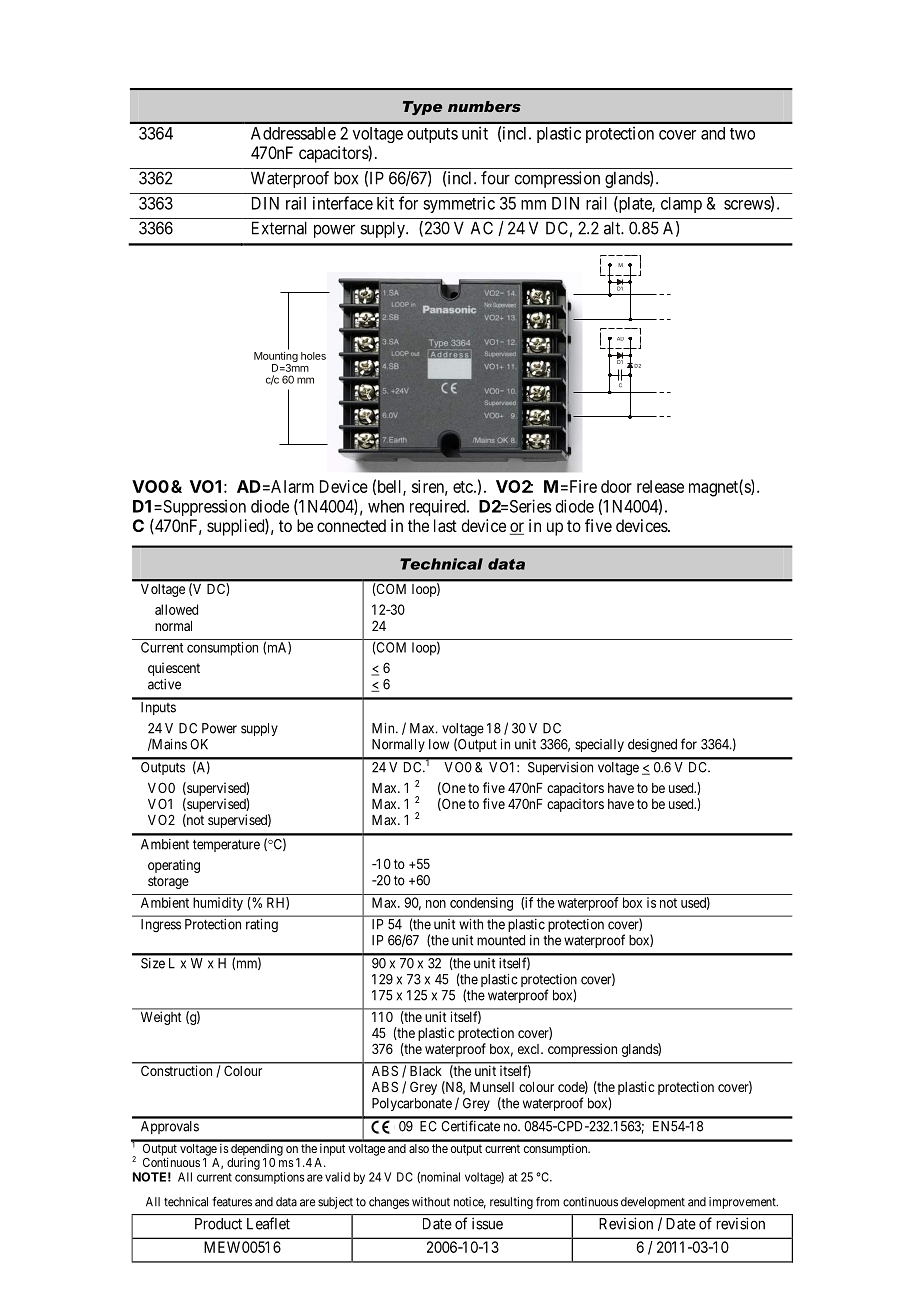  What do you see at coordinates (351, 525) in the screenshot?
I see `connected` at bounding box center [351, 525].
